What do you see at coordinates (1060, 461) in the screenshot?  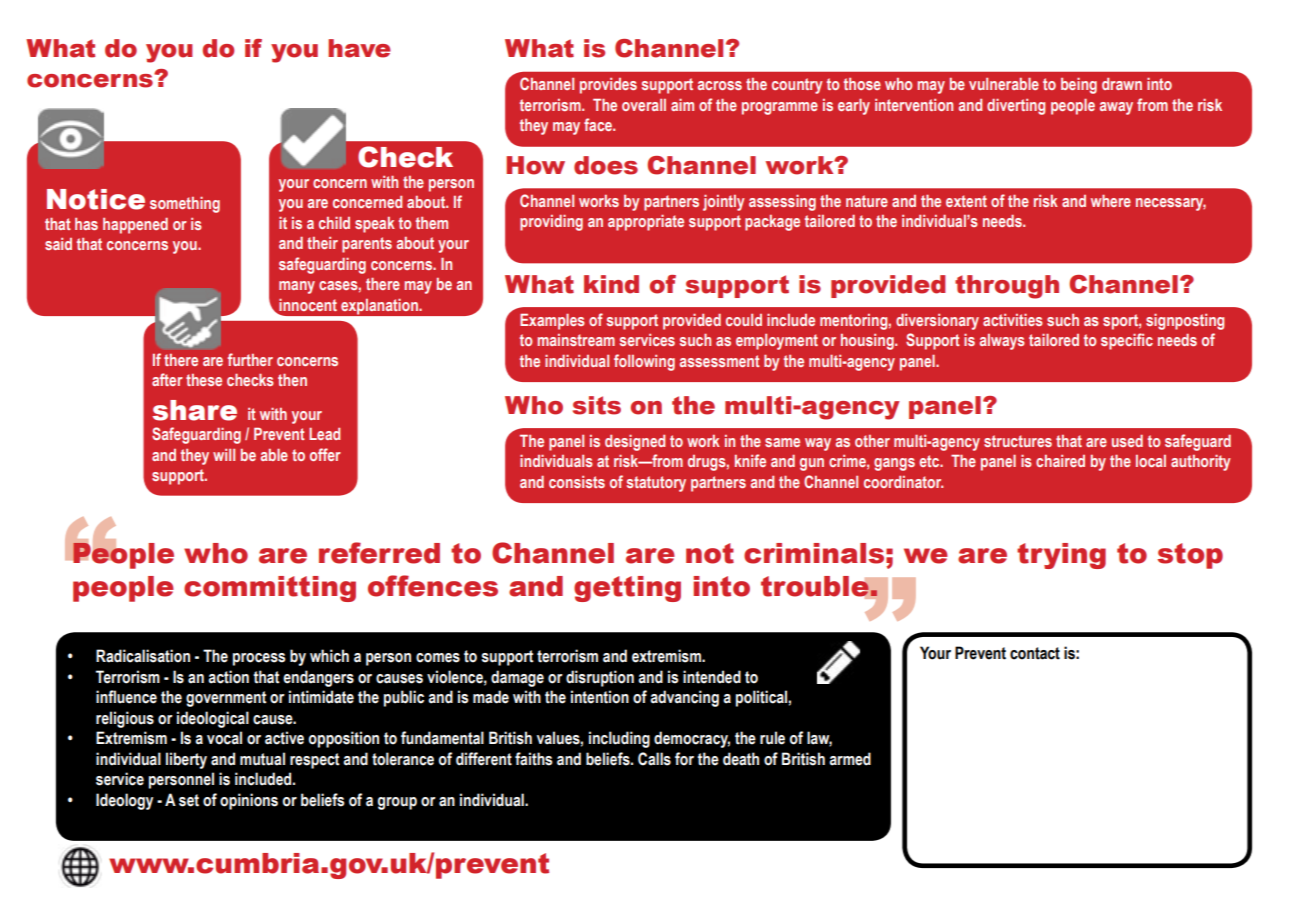 I see `chaired` at bounding box center [1060, 461].
